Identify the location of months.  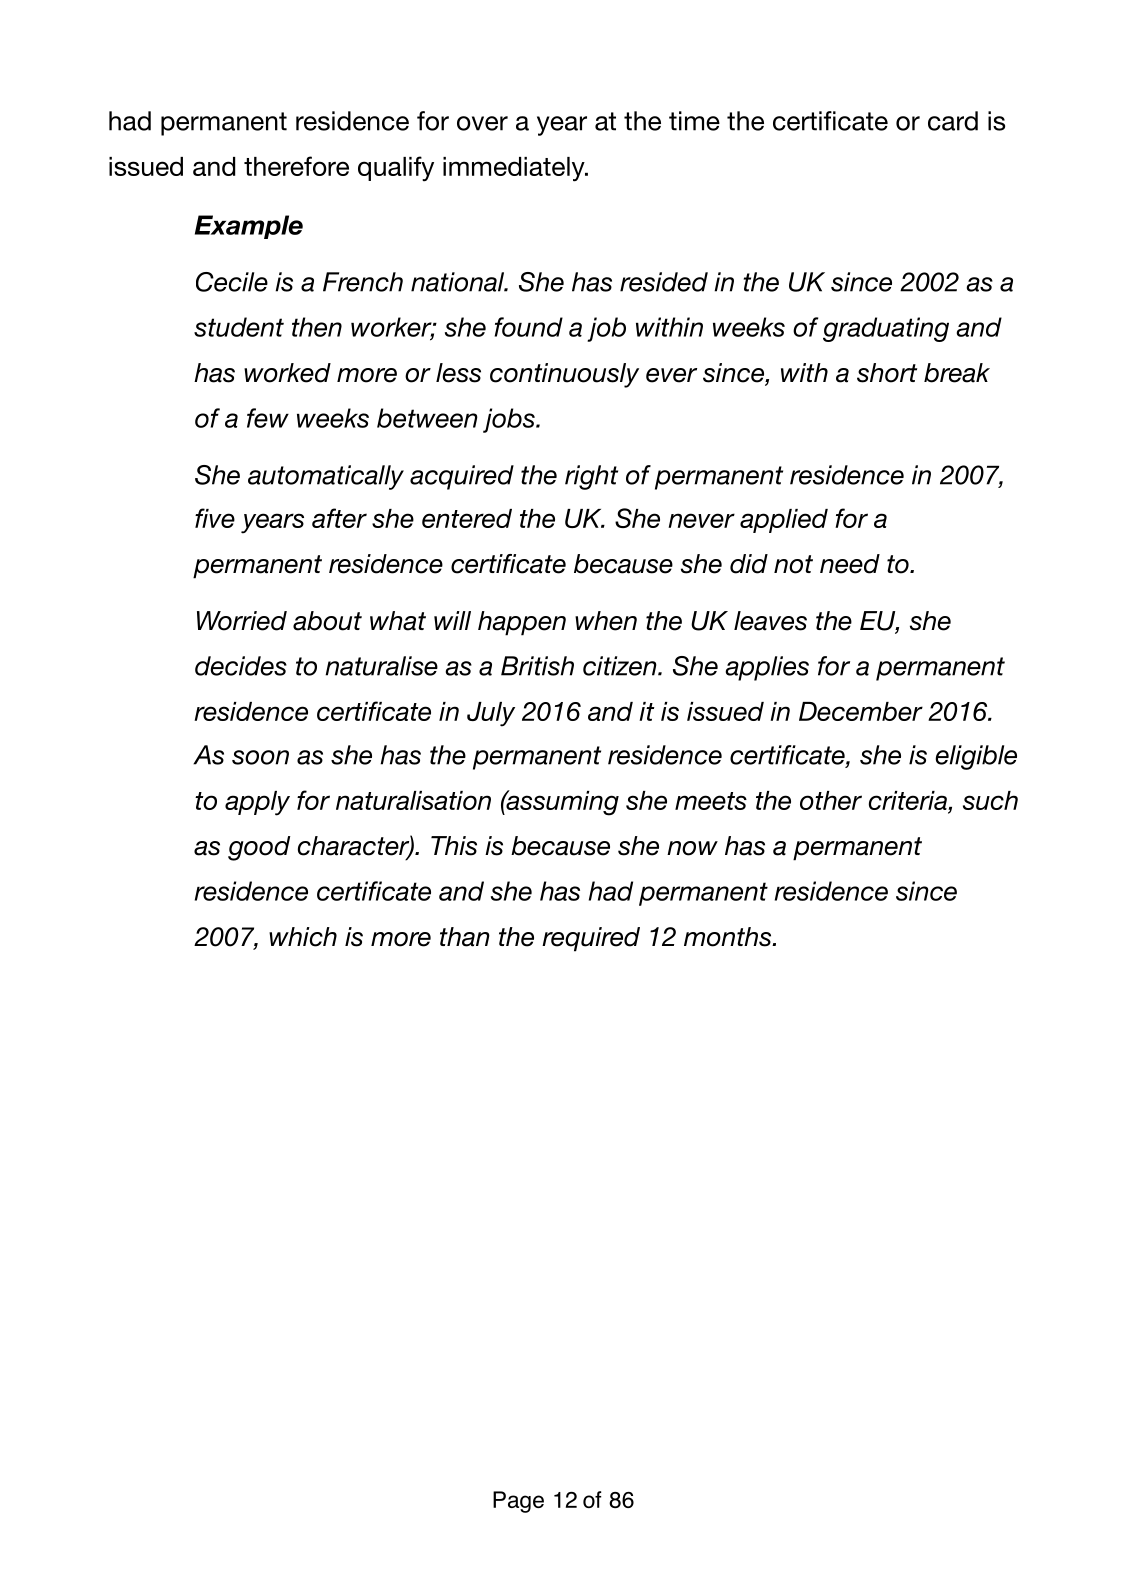
(729, 937).
